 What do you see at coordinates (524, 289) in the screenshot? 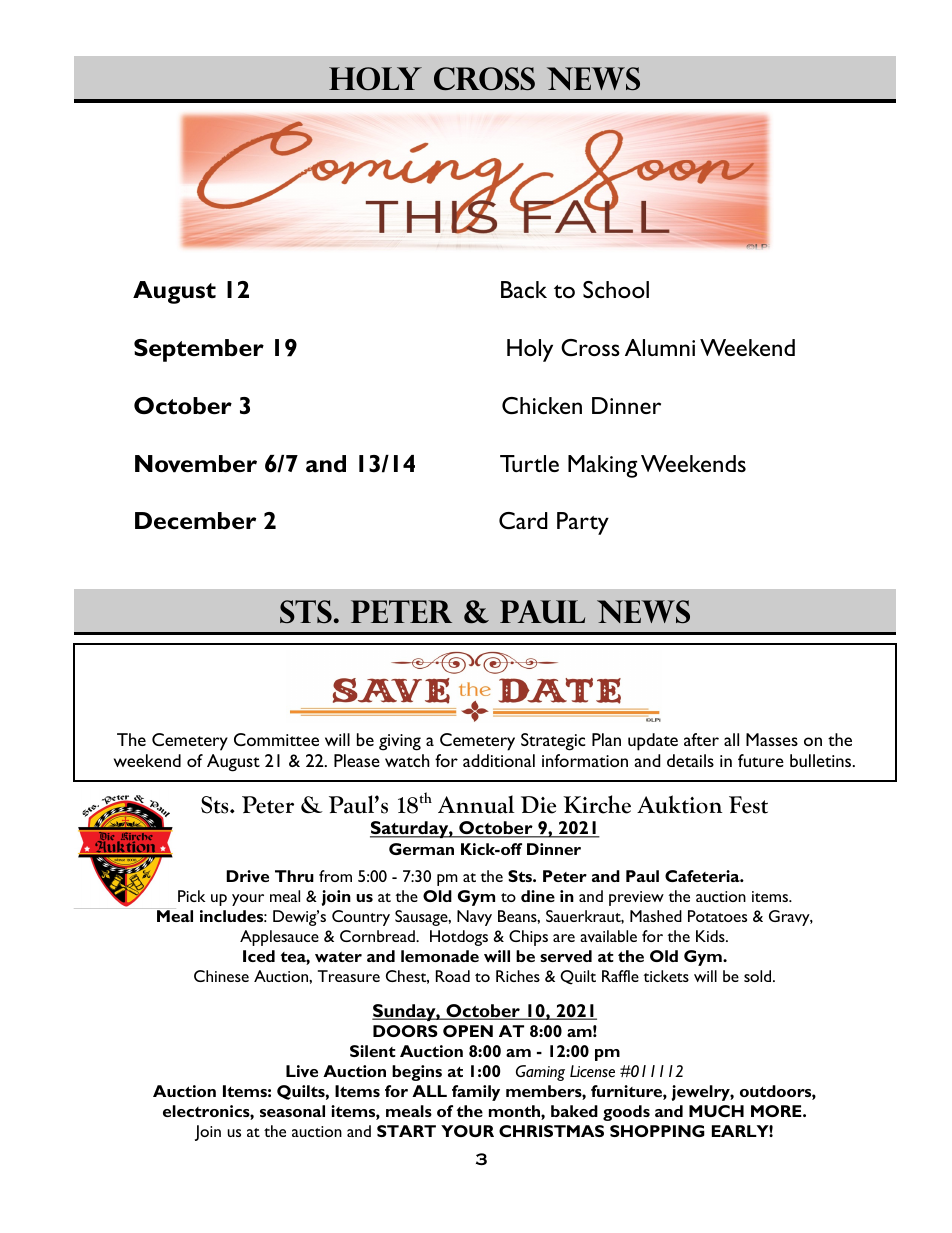
I see `Back` at bounding box center [524, 289].
